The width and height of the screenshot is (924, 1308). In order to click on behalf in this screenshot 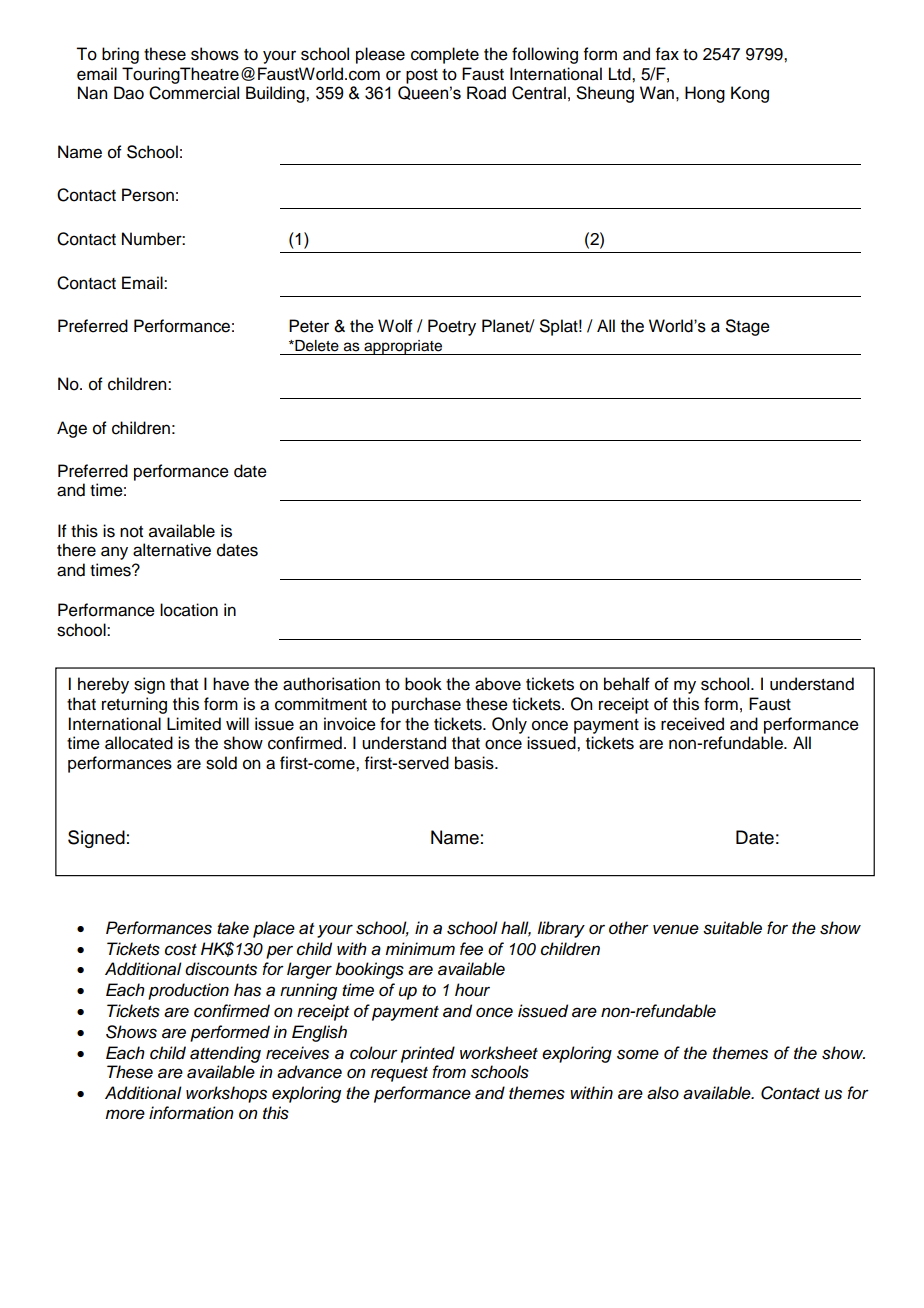, I will do `click(627, 684)`.
